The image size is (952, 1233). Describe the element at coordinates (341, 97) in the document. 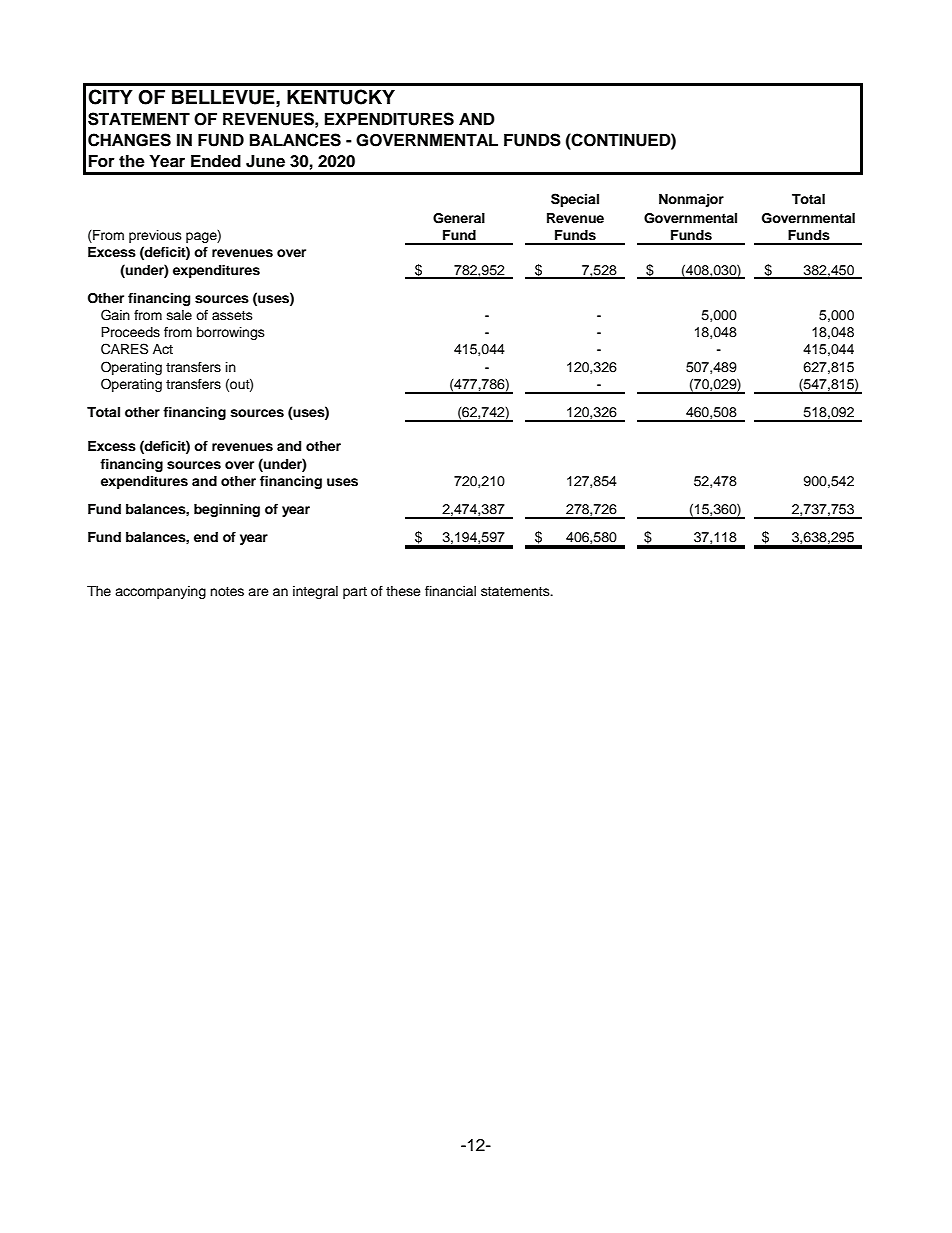

I see `KENTUCKY` at that location.
